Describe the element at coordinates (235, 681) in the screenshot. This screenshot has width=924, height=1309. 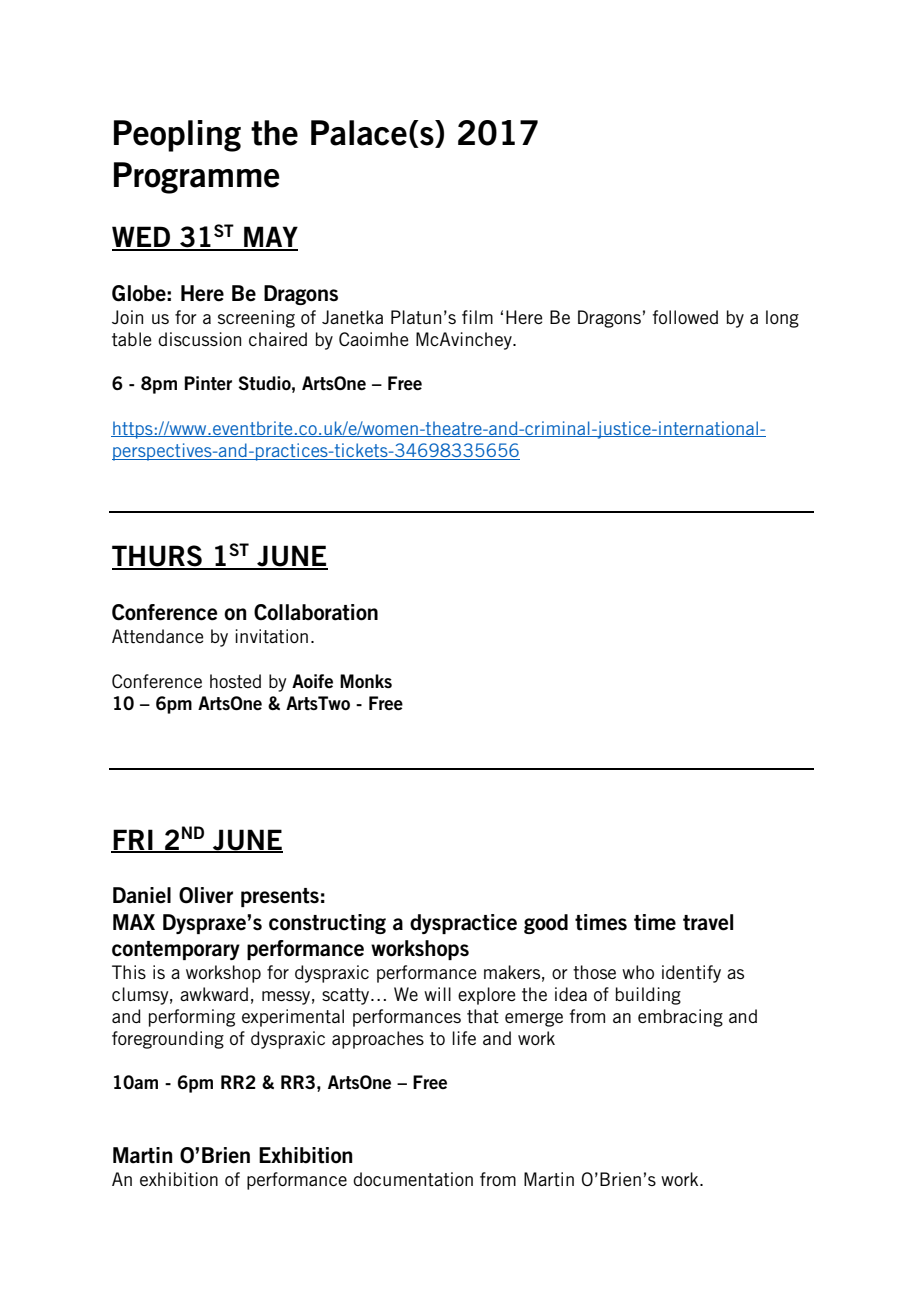
I see `hosted` at that location.
